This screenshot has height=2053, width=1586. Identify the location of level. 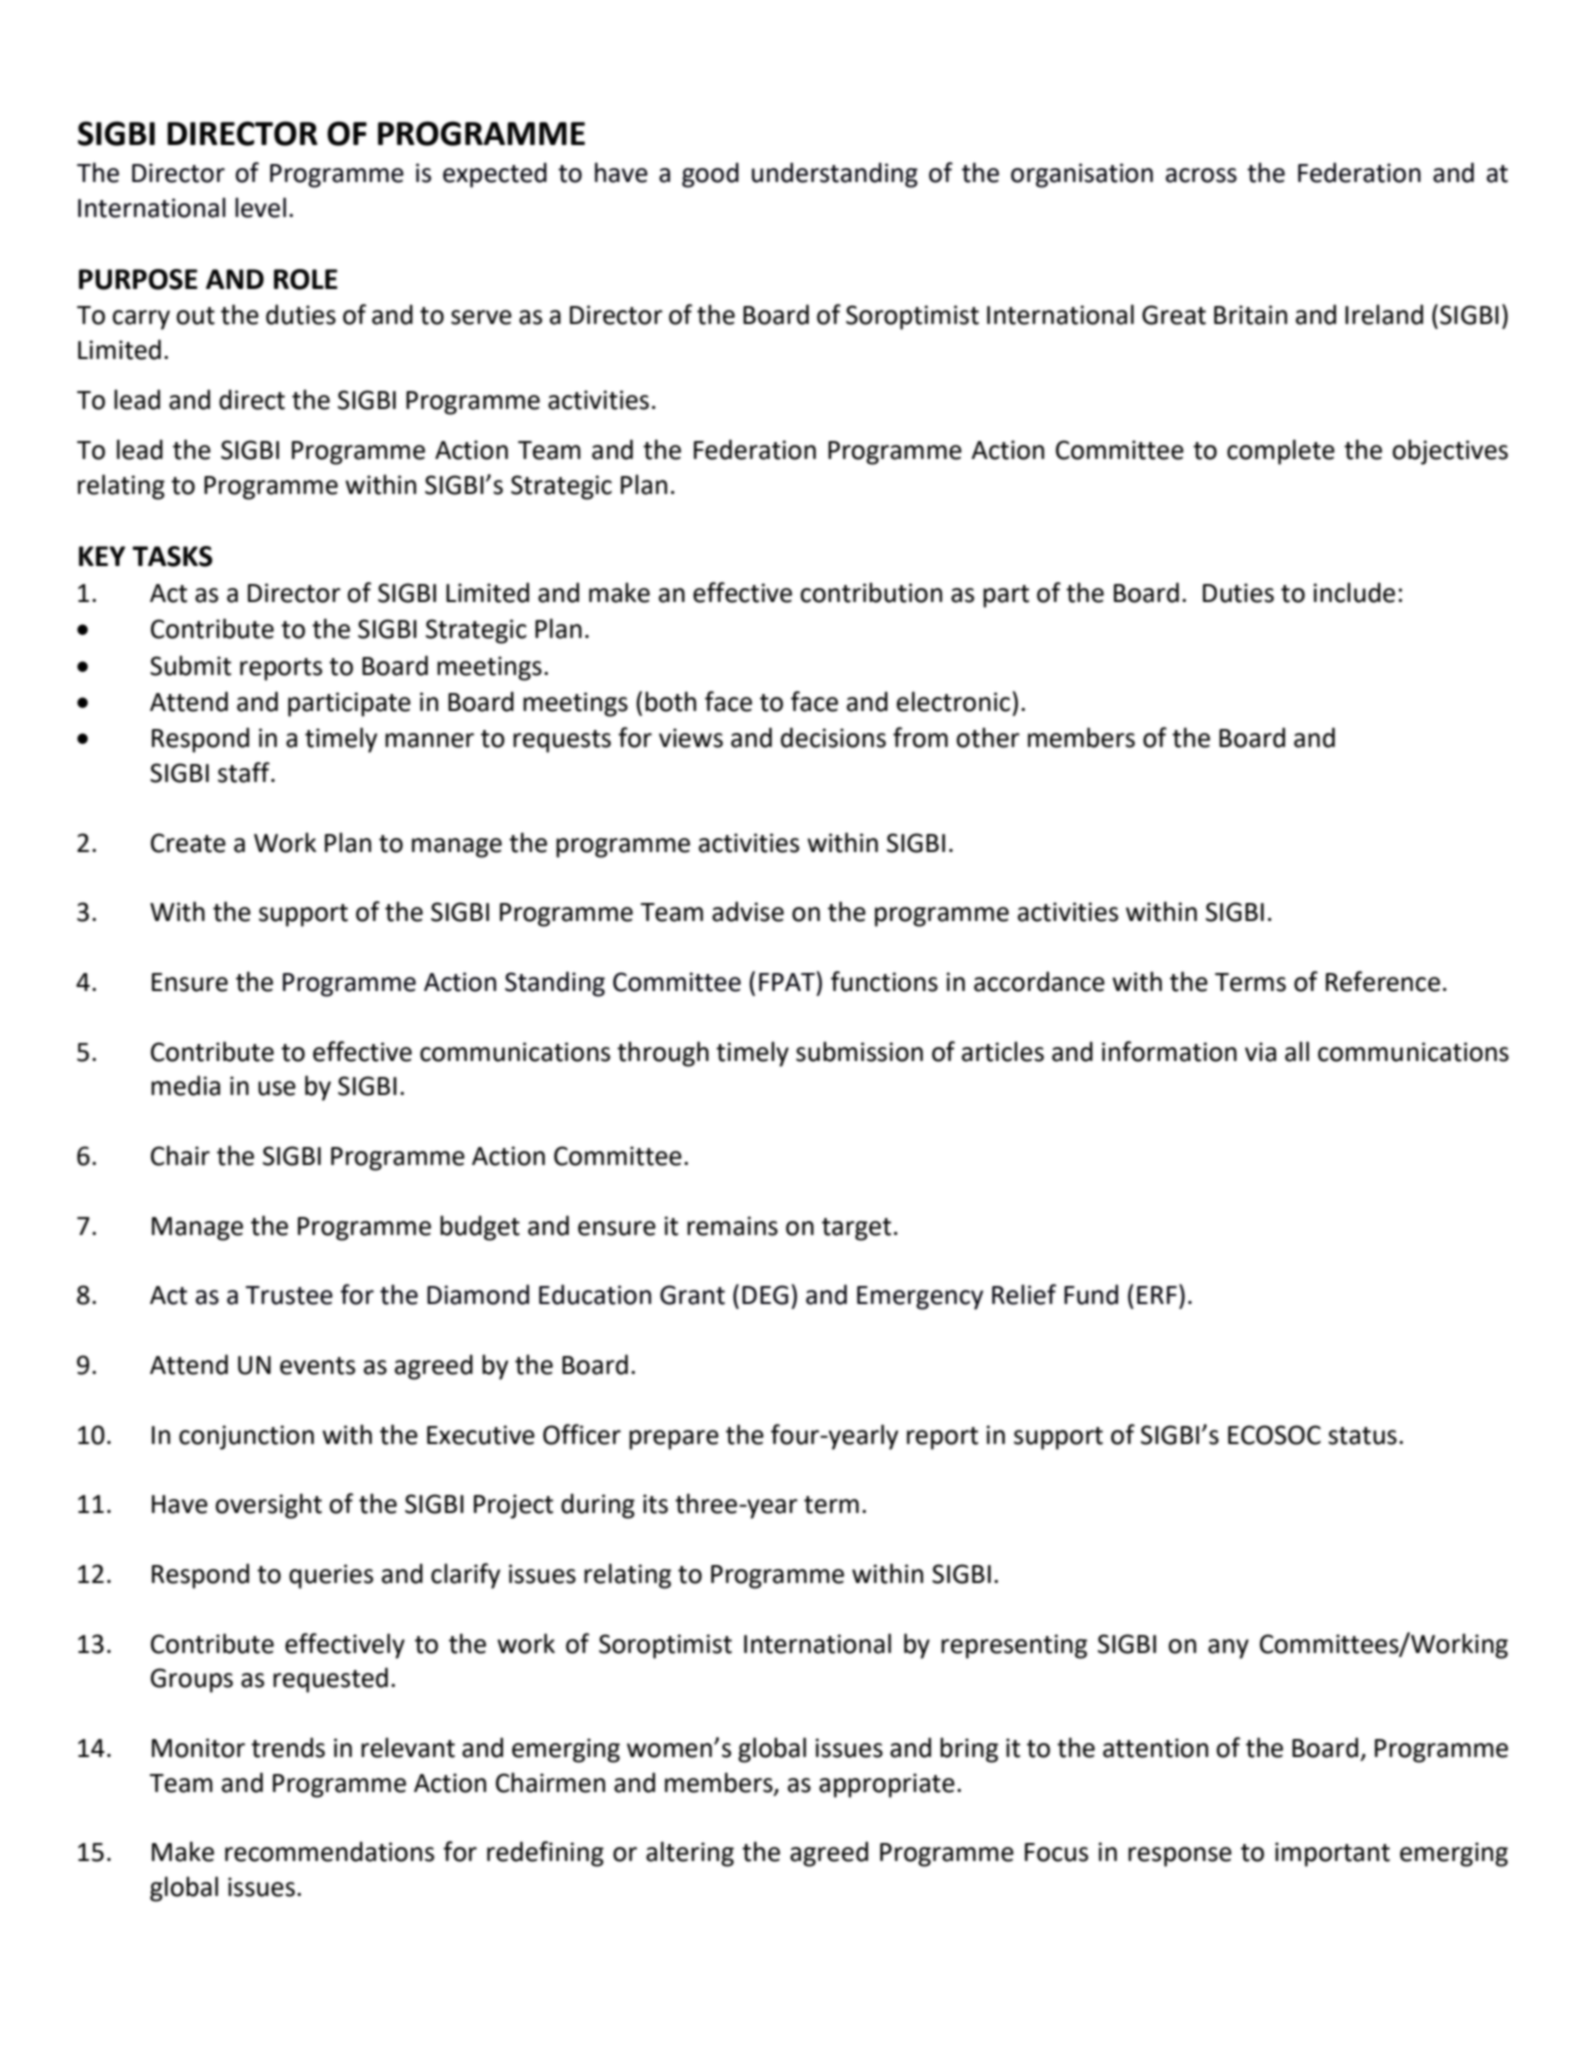
(260, 207).
